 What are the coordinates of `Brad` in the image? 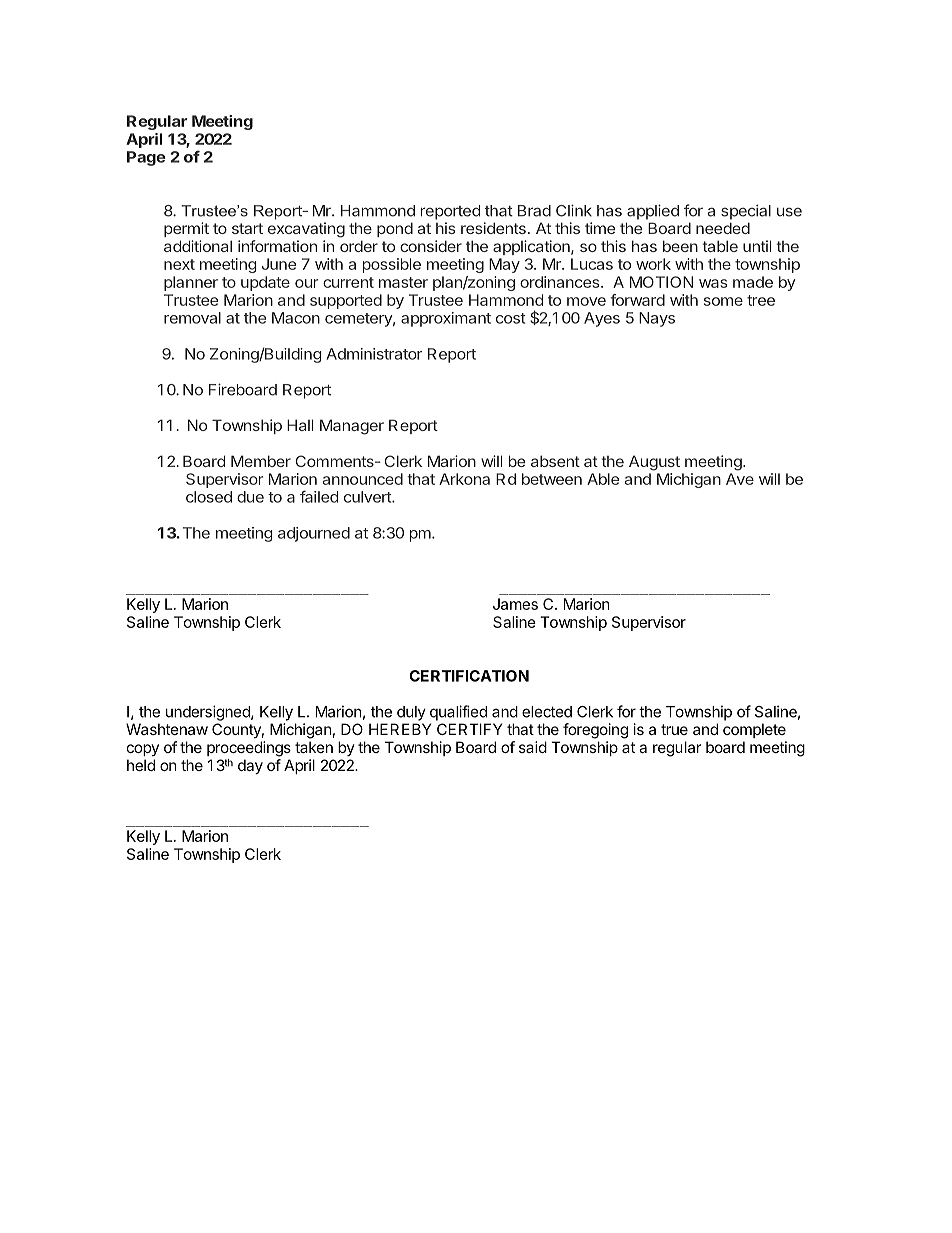 It's located at (534, 211).
